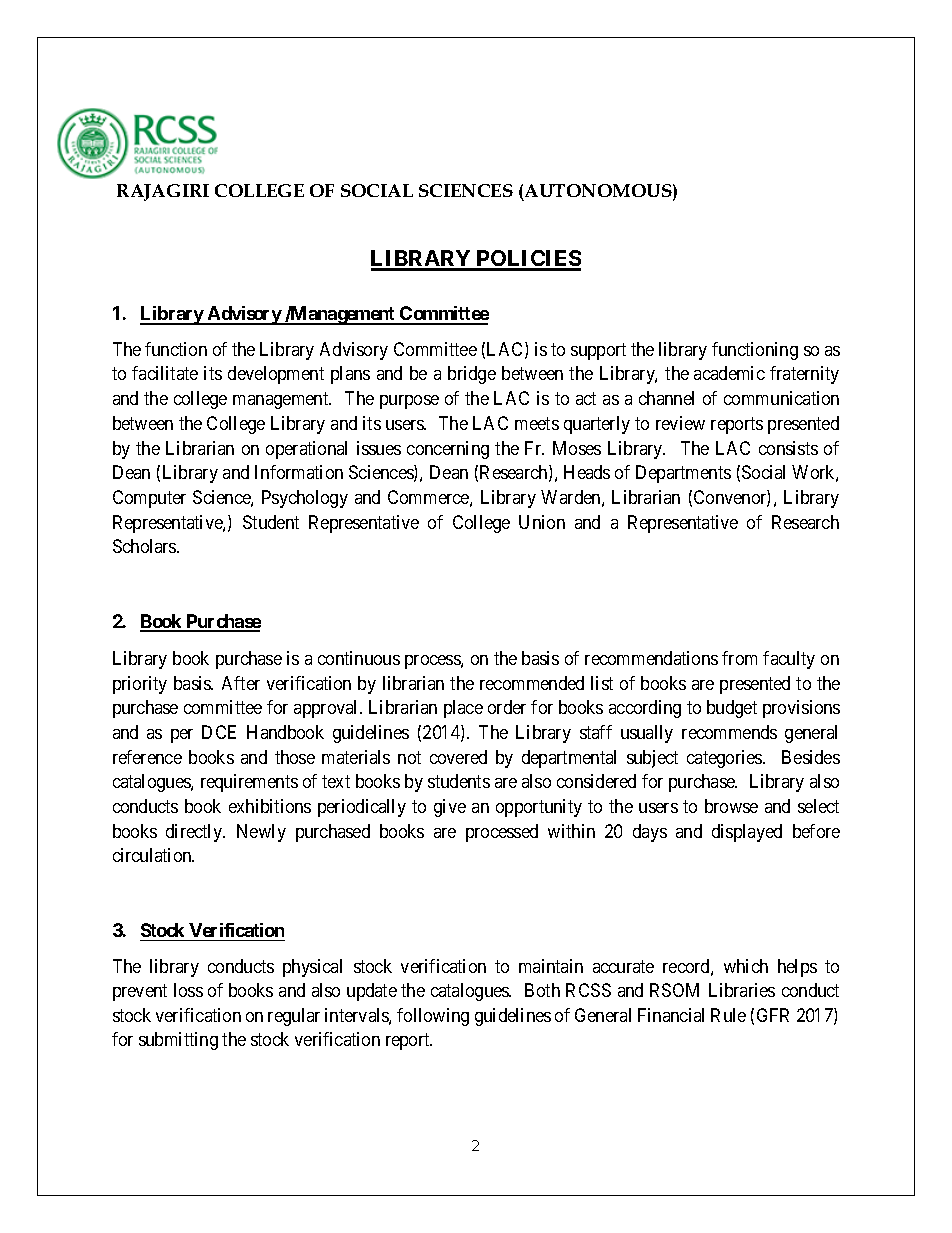 The height and width of the document is (1233, 952). I want to click on bridge, so click(472, 375).
